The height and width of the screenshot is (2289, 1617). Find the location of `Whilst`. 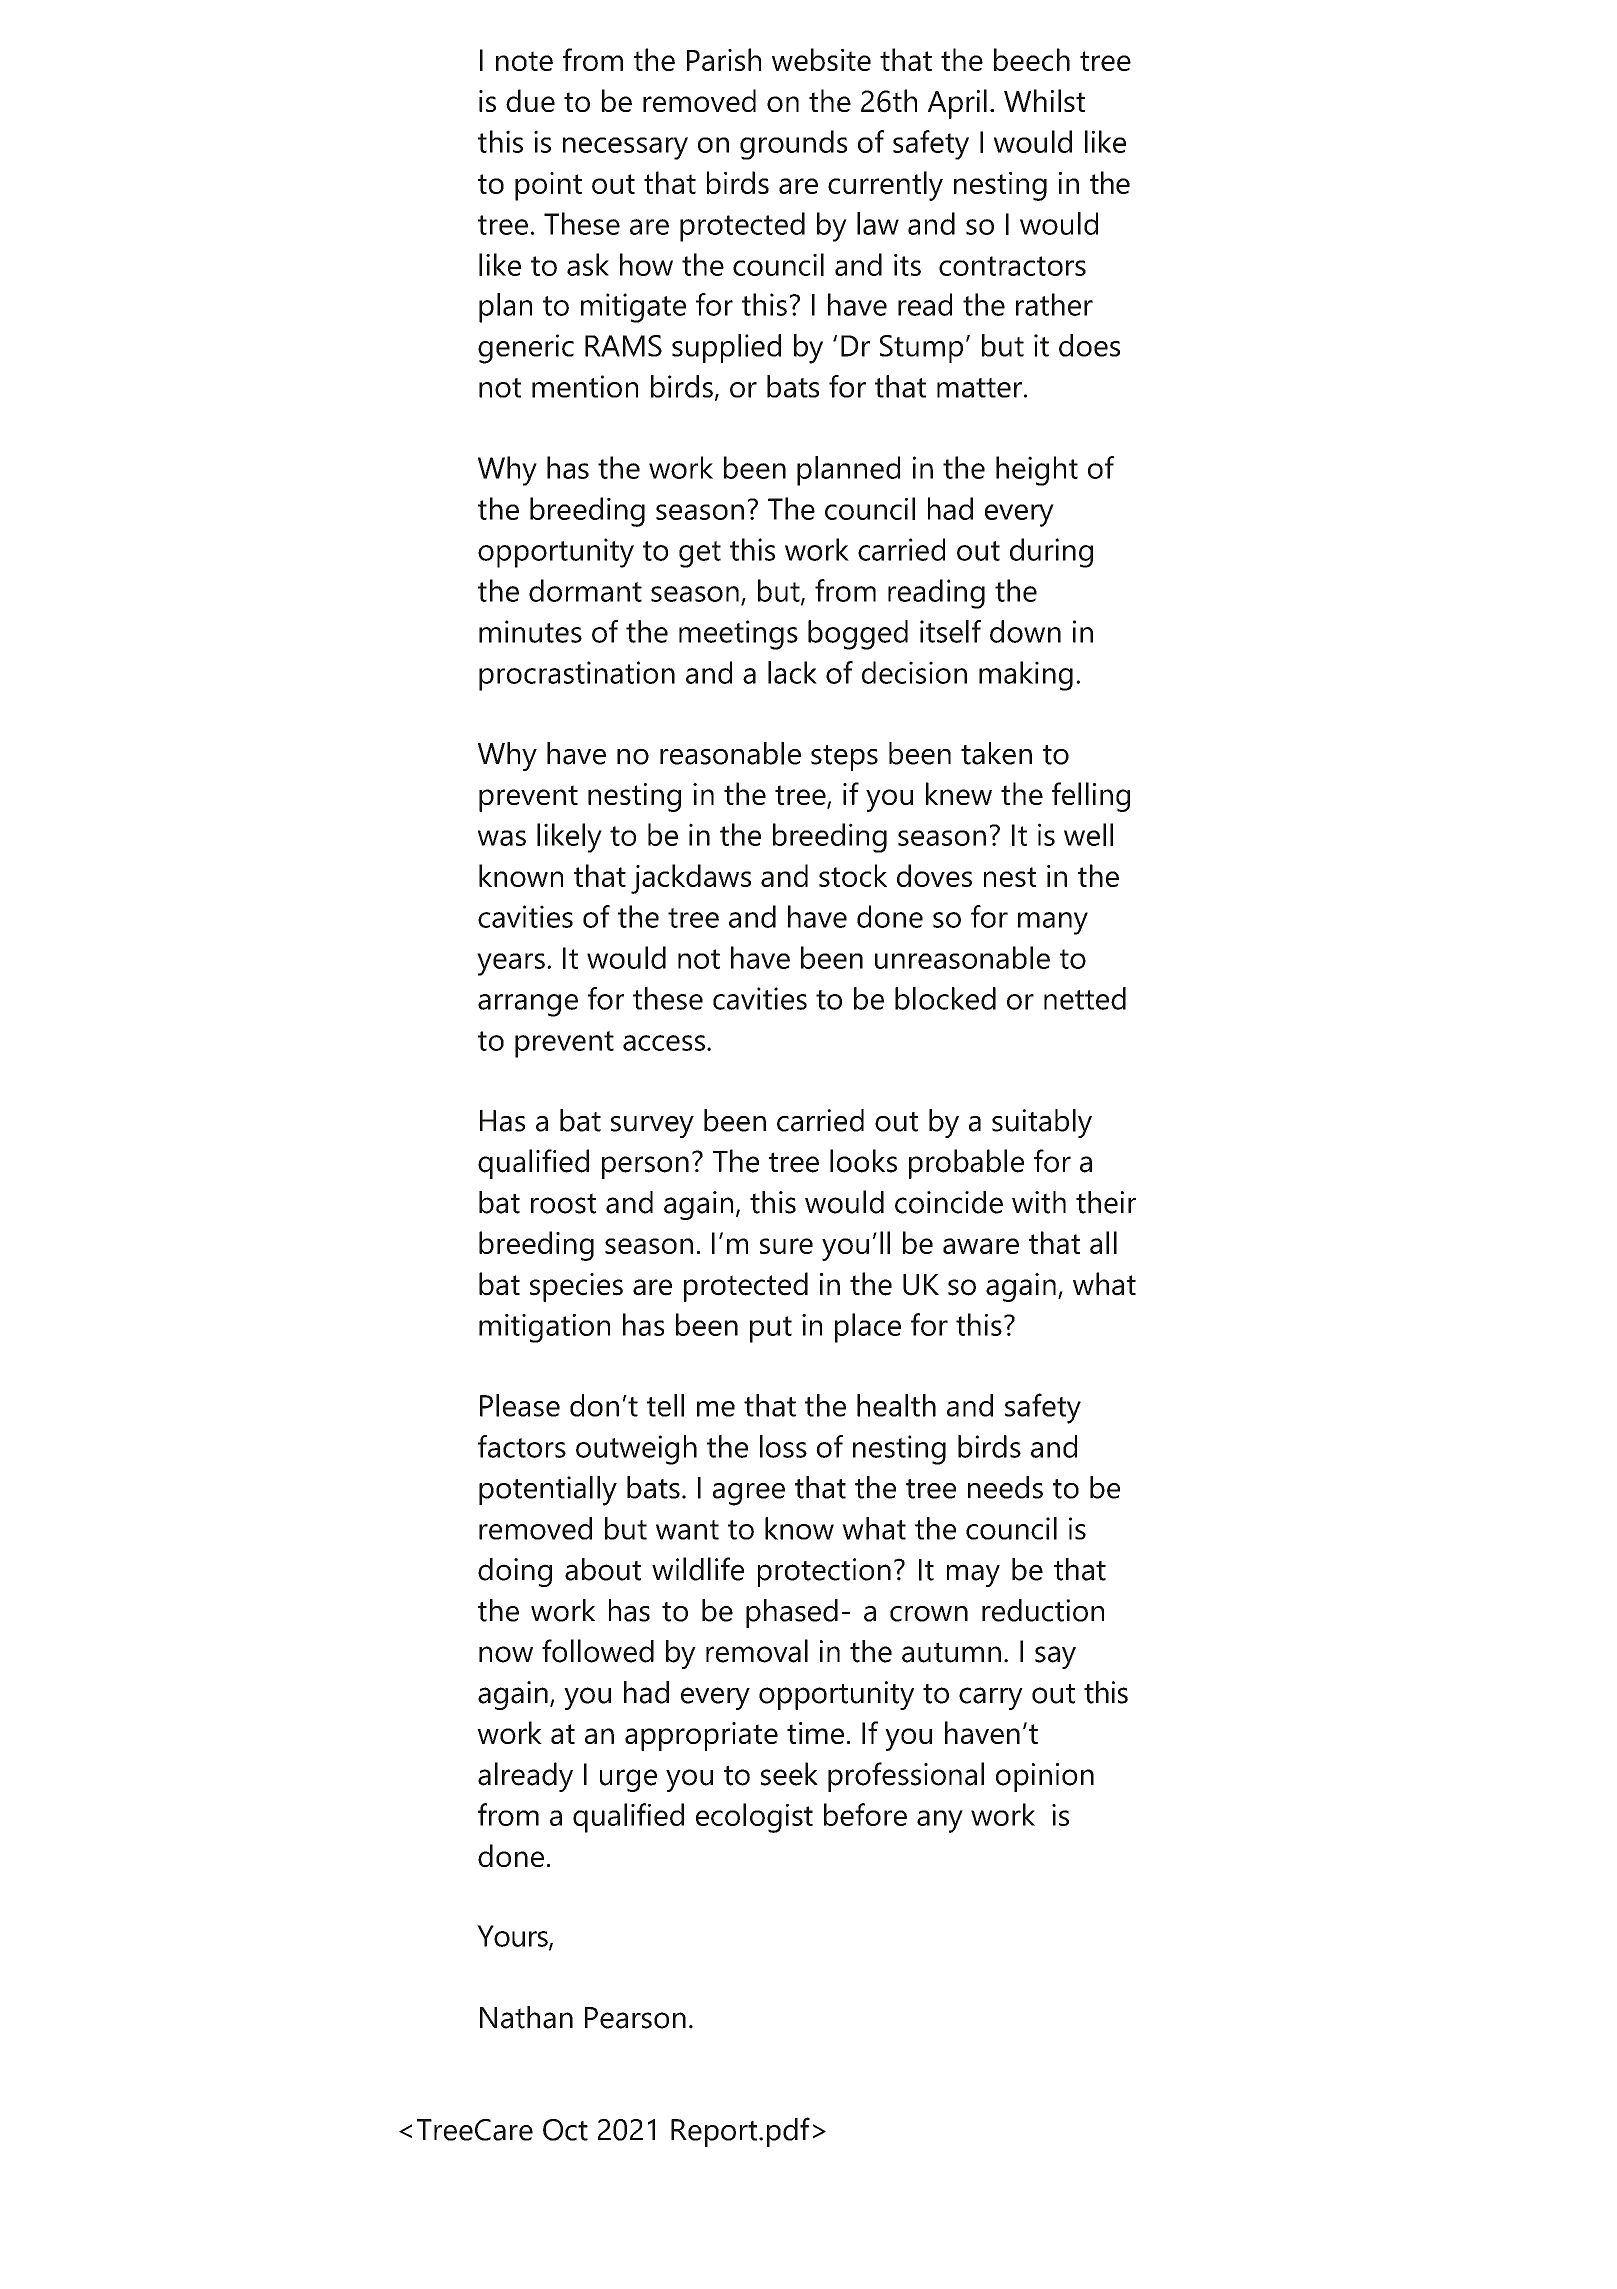

Whilst is located at coordinates (1044, 100).
